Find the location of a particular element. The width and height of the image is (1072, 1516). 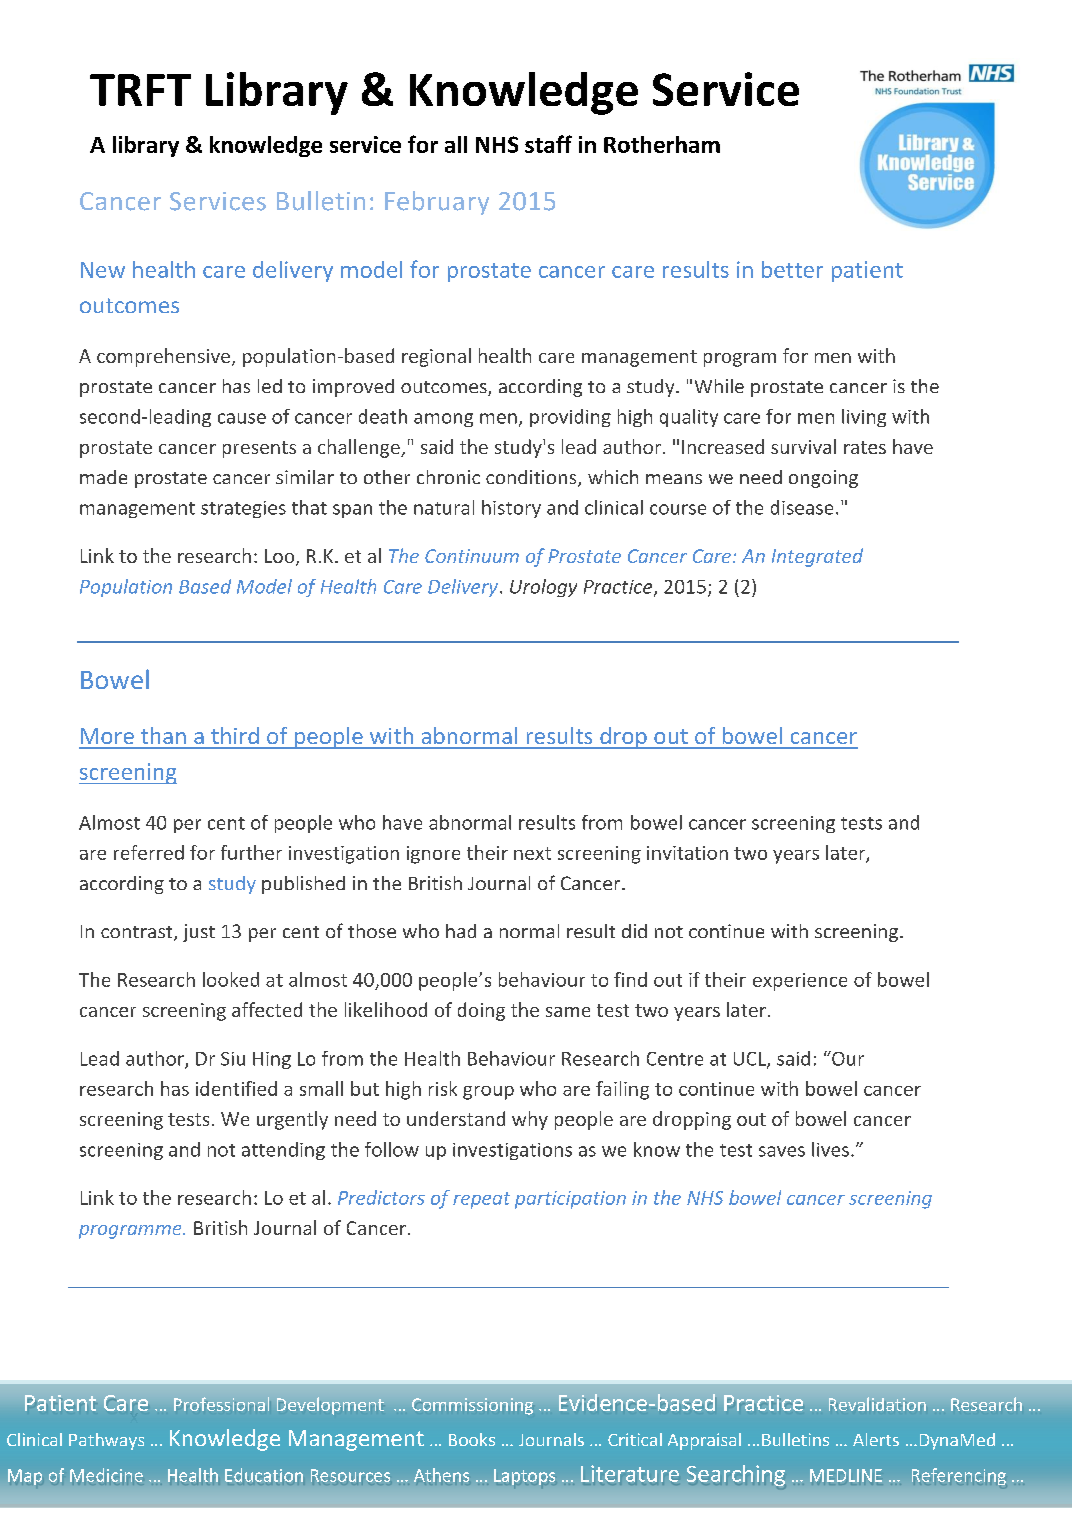

February is located at coordinates (437, 203).
